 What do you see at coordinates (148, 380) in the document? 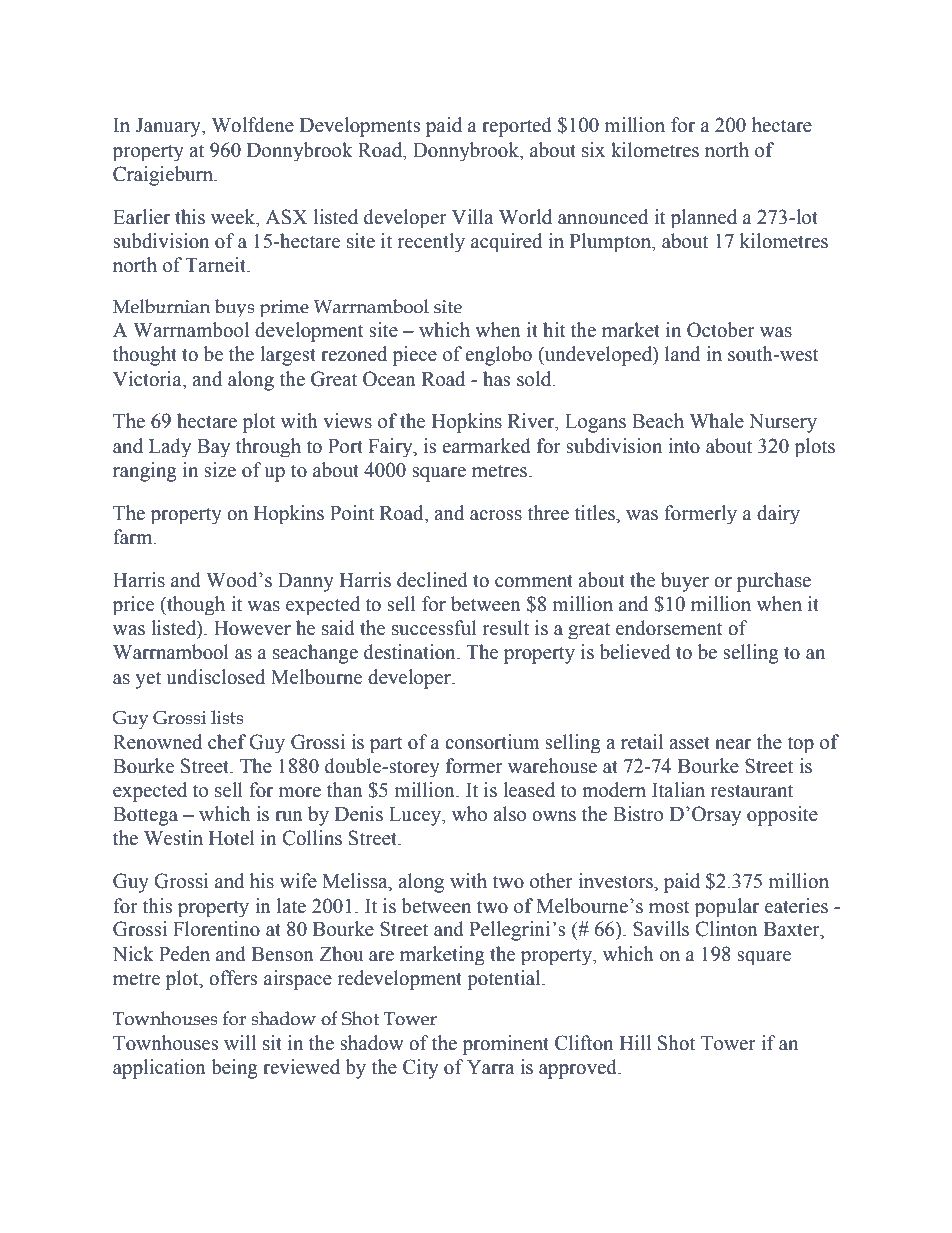
I see `Victoria` at bounding box center [148, 380].
